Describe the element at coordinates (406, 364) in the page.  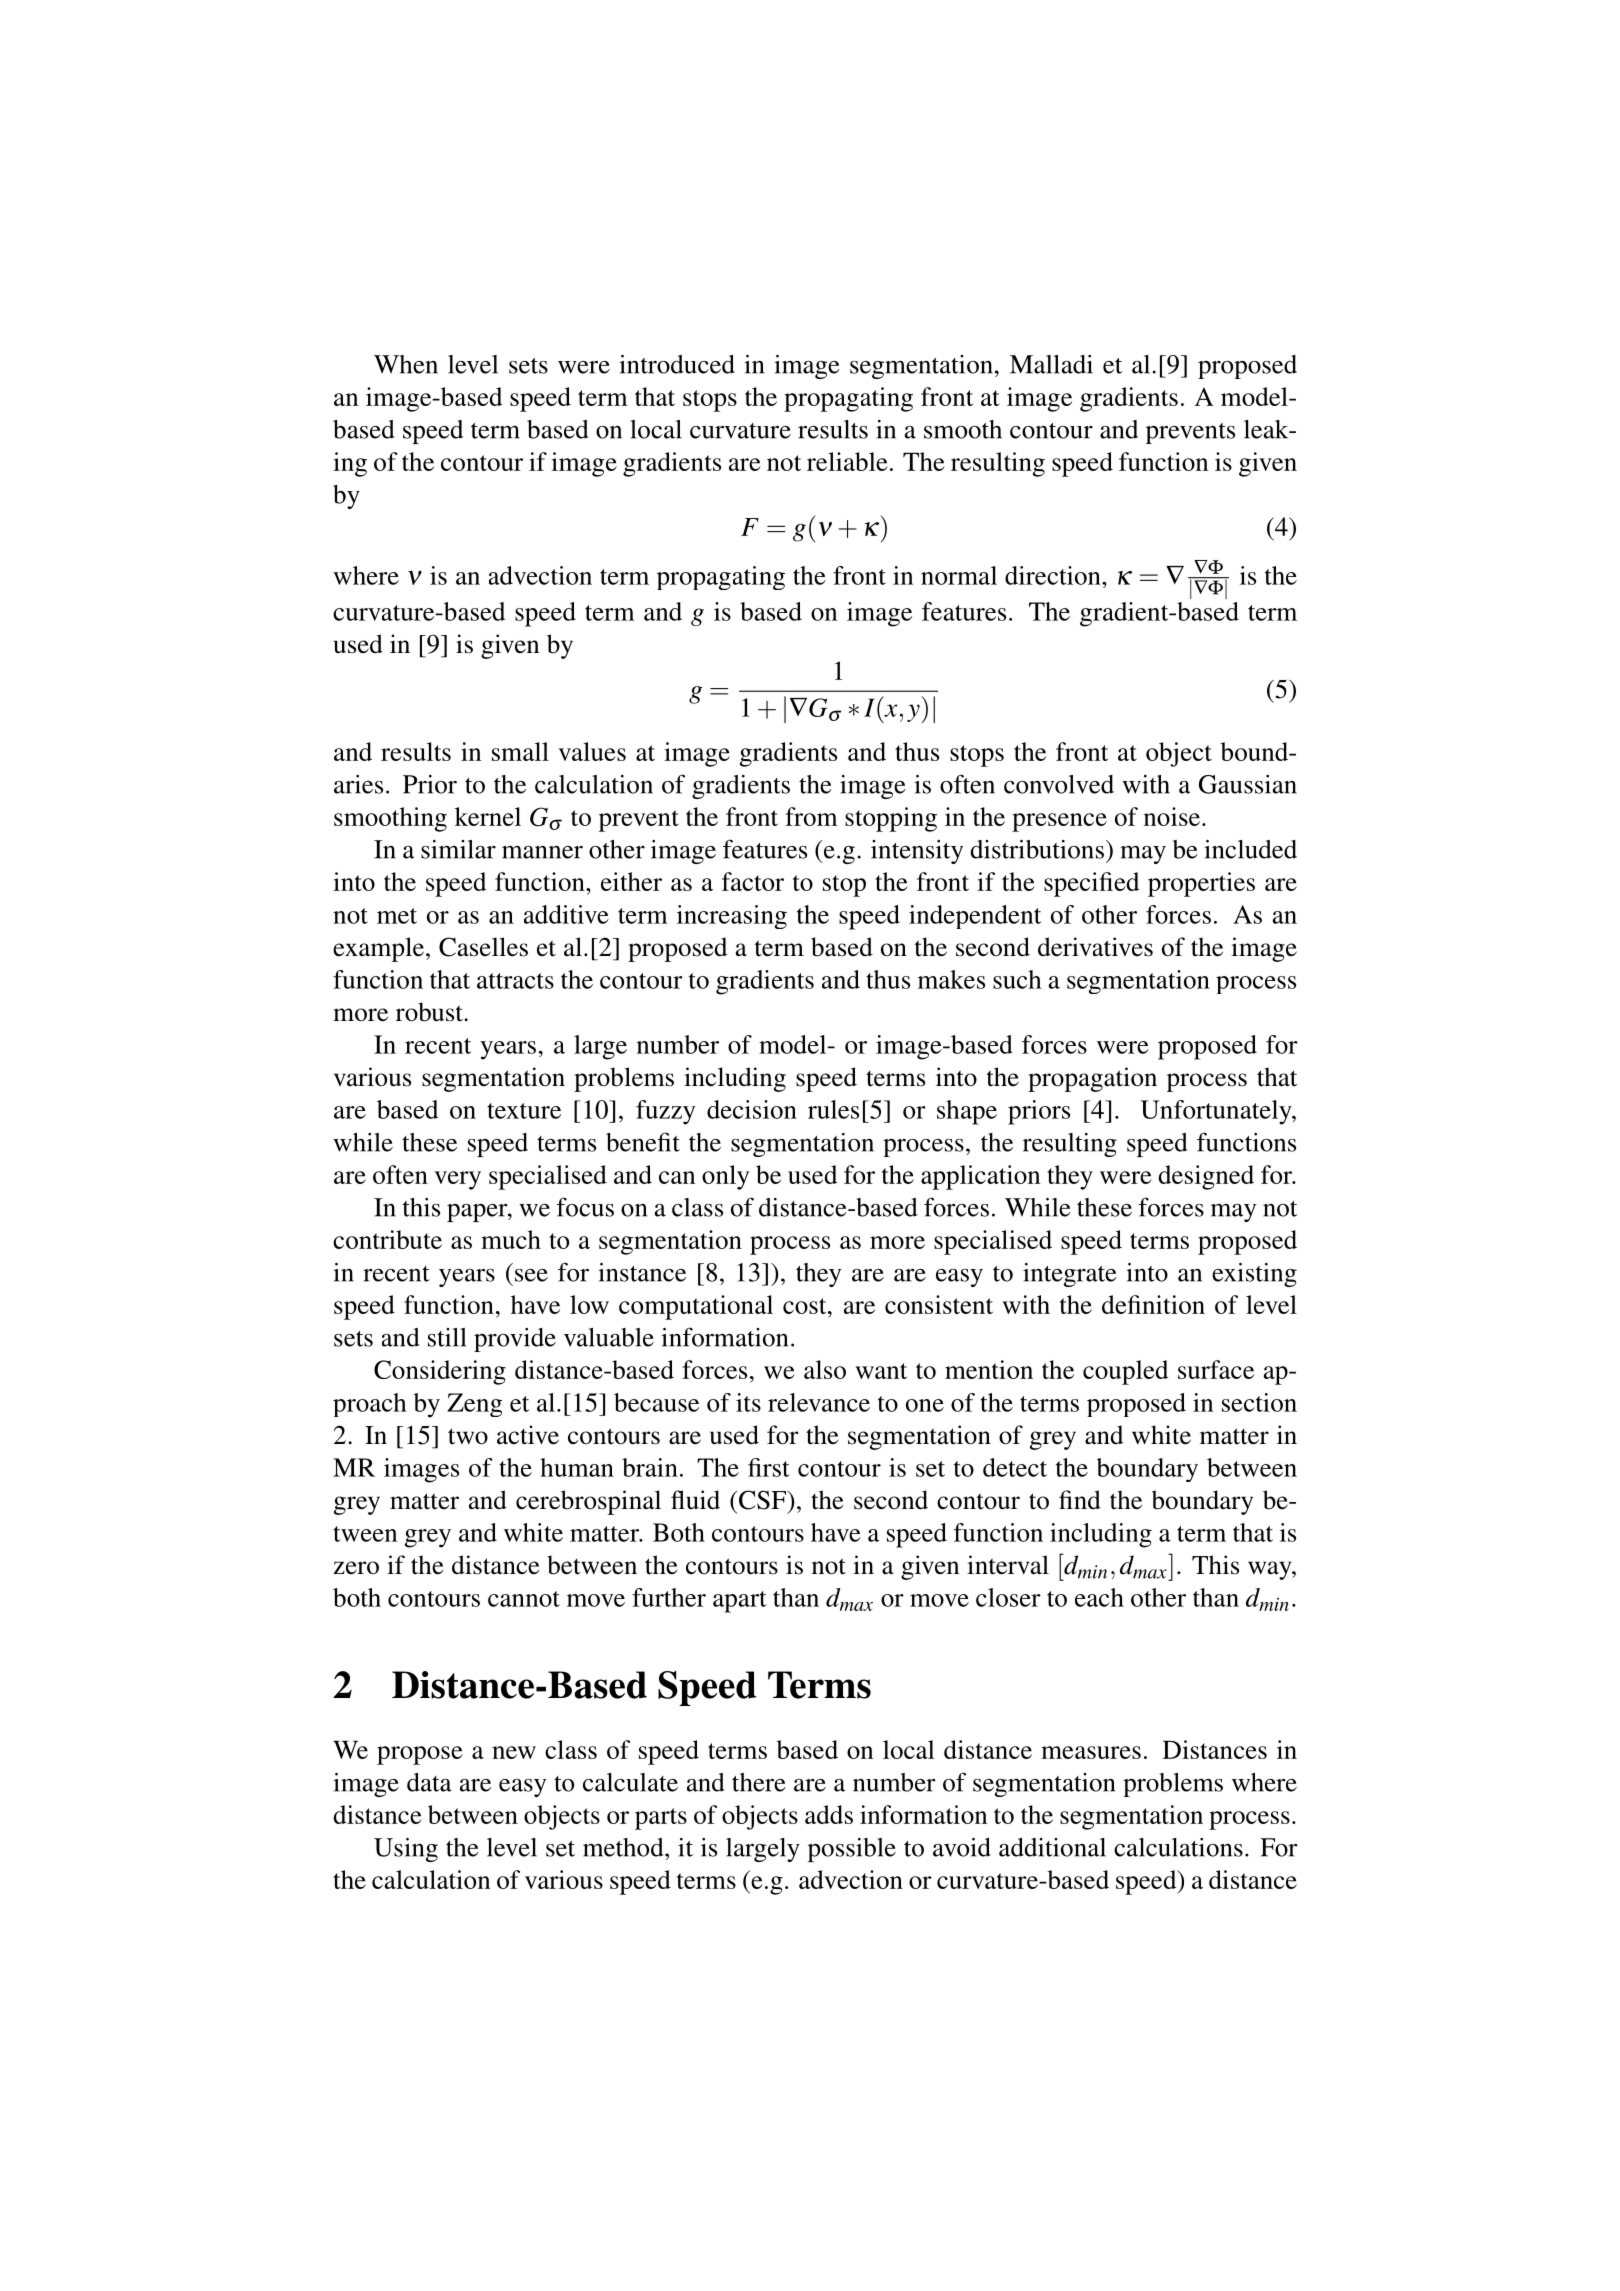
I see `When` at that location.
